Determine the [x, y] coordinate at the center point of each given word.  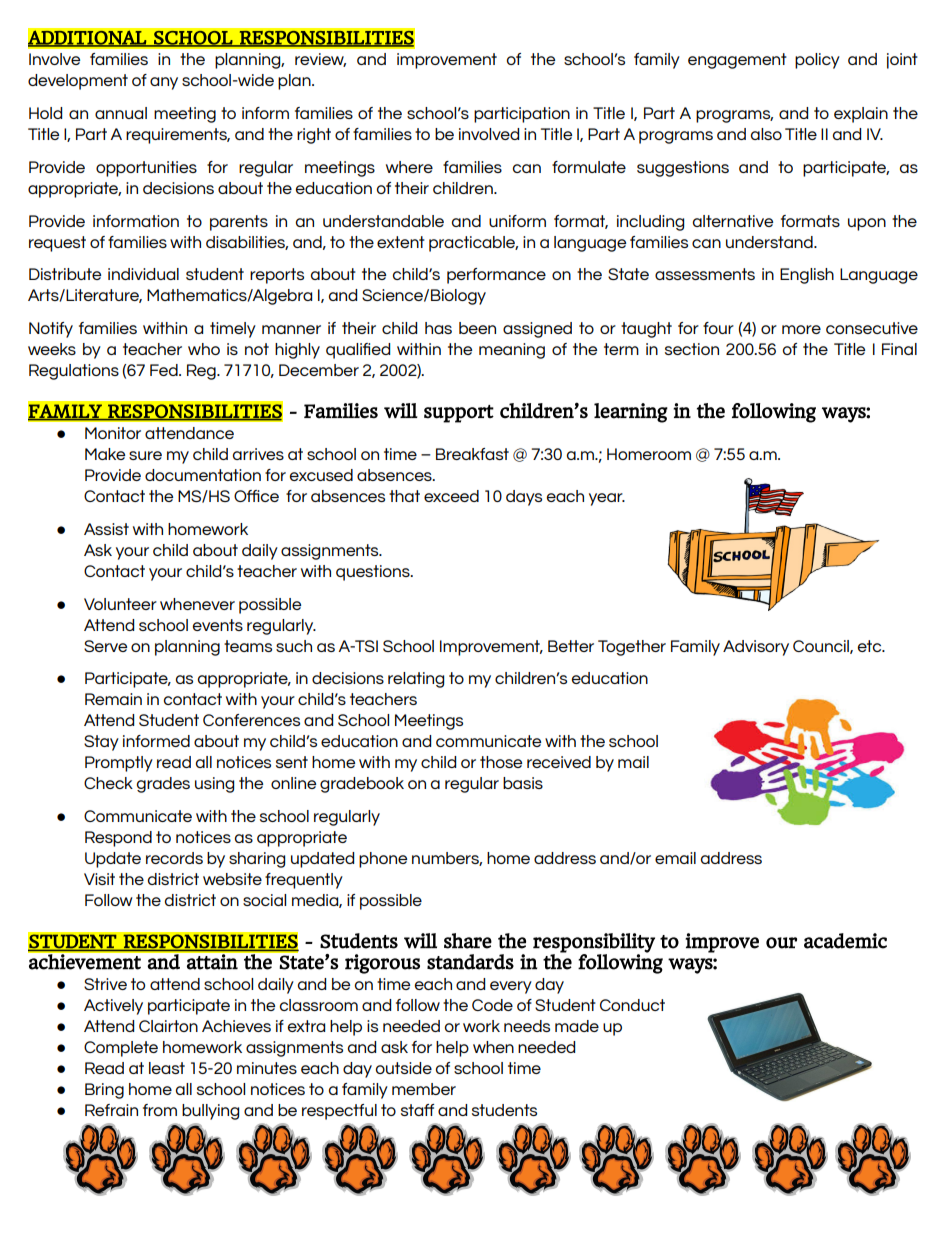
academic [845, 941]
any [164, 83]
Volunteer [120, 604]
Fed [165, 370]
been [477, 328]
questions [374, 573]
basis [523, 783]
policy [817, 61]
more [801, 329]
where [409, 167]
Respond [118, 839]
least [167, 1068]
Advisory [756, 648]
